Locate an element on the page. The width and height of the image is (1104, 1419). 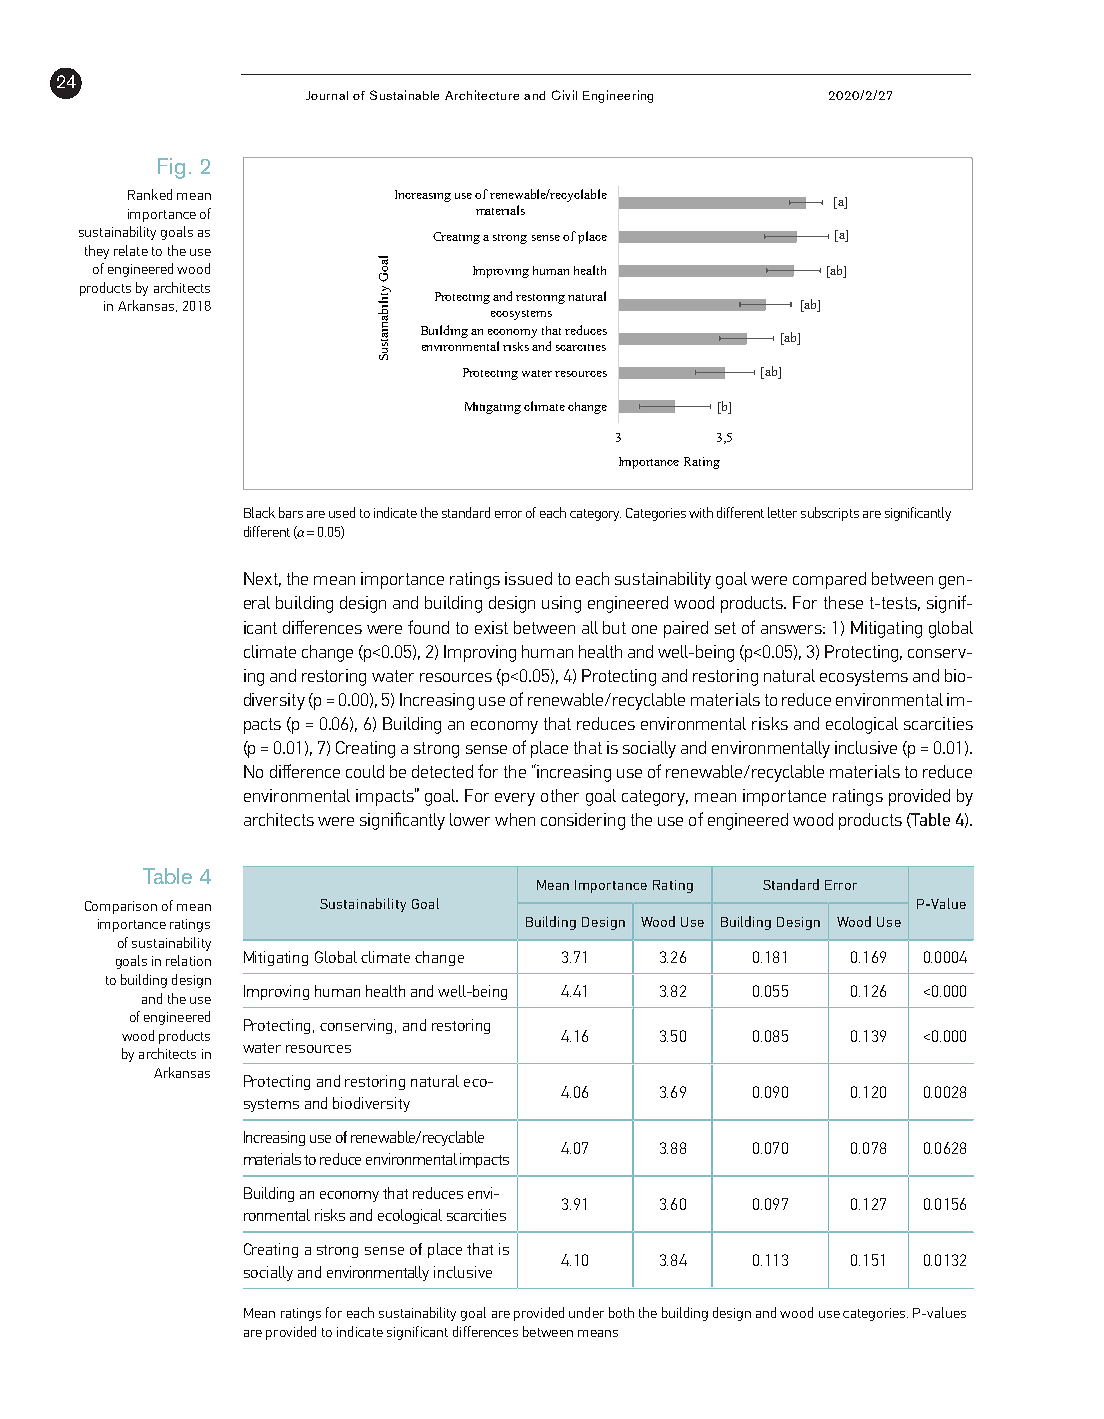
relation is located at coordinates (188, 960).
